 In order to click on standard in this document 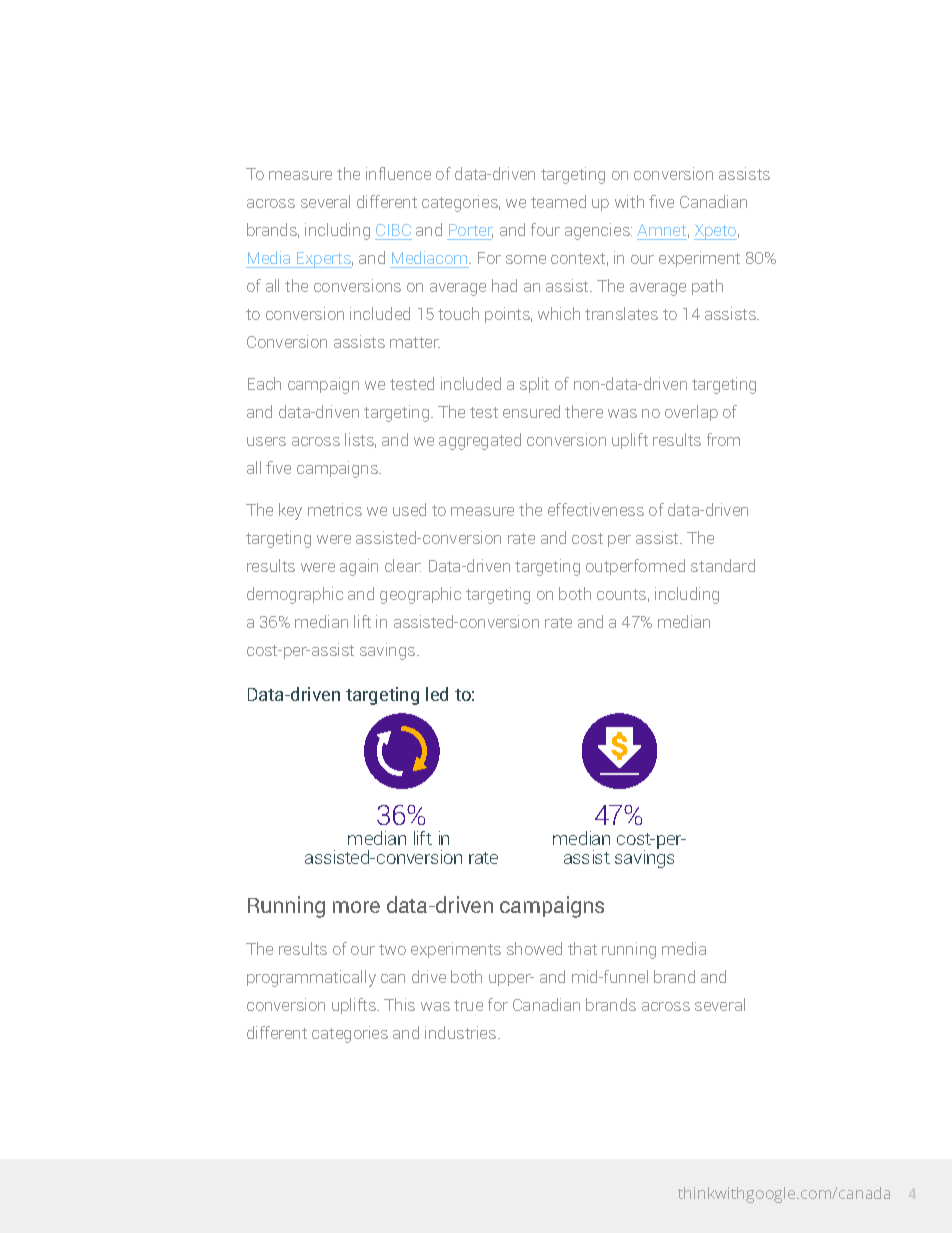, I will do `click(723, 565)`.
